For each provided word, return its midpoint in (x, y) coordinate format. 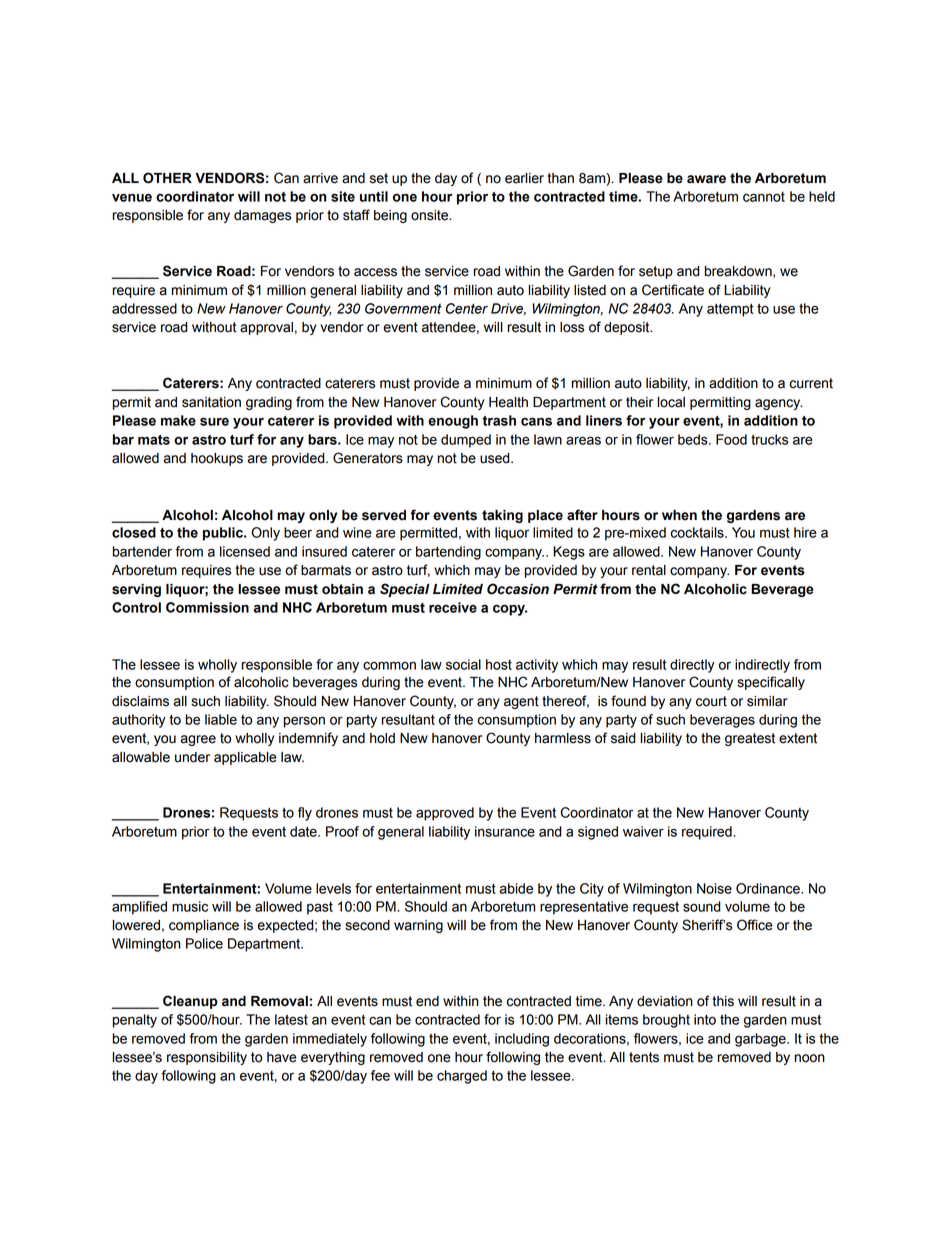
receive (453, 607)
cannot (764, 197)
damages (262, 216)
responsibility (207, 1058)
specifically (771, 683)
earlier (524, 178)
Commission (207, 607)
